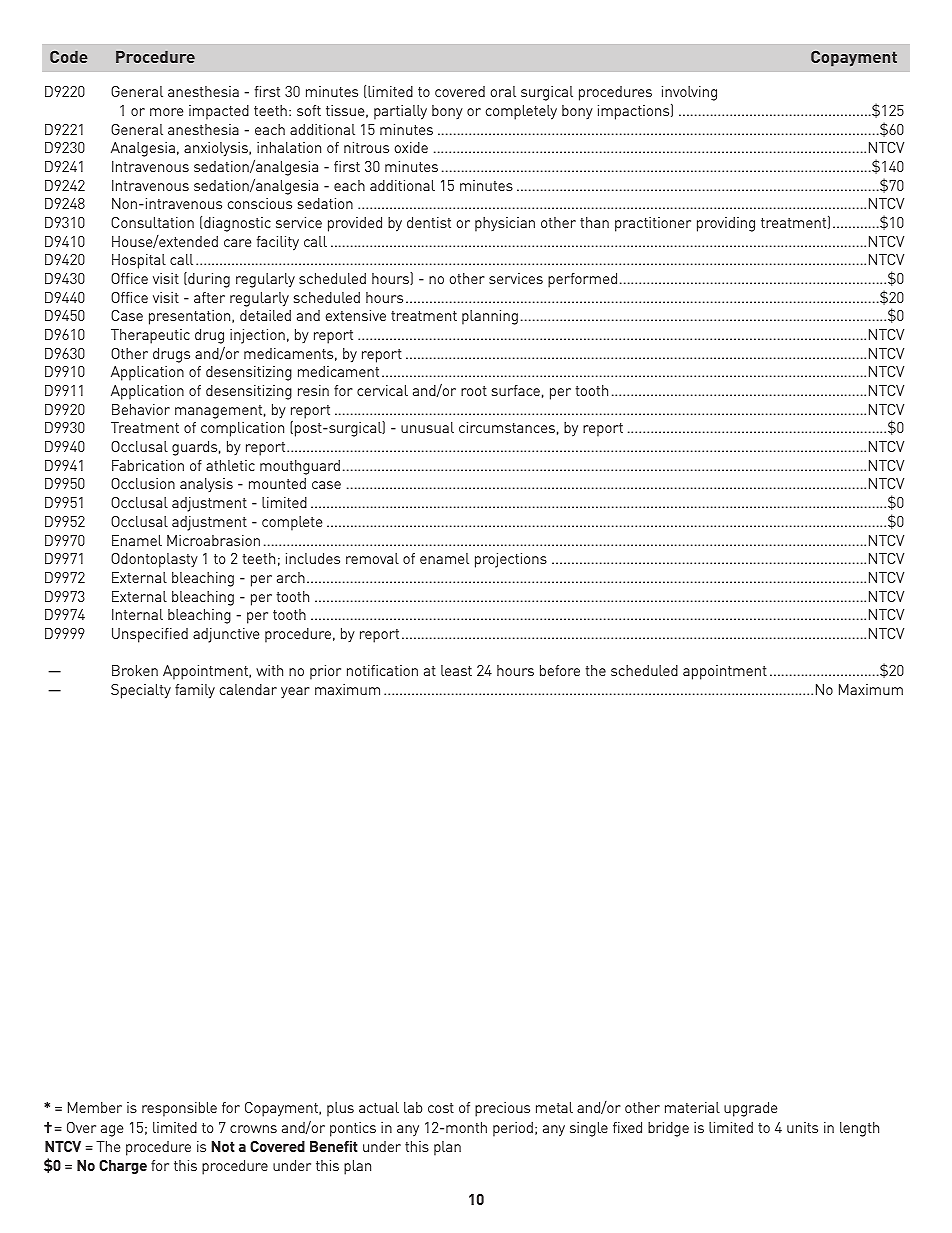 This document has width=952, height=1233. I want to click on least, so click(456, 670).
